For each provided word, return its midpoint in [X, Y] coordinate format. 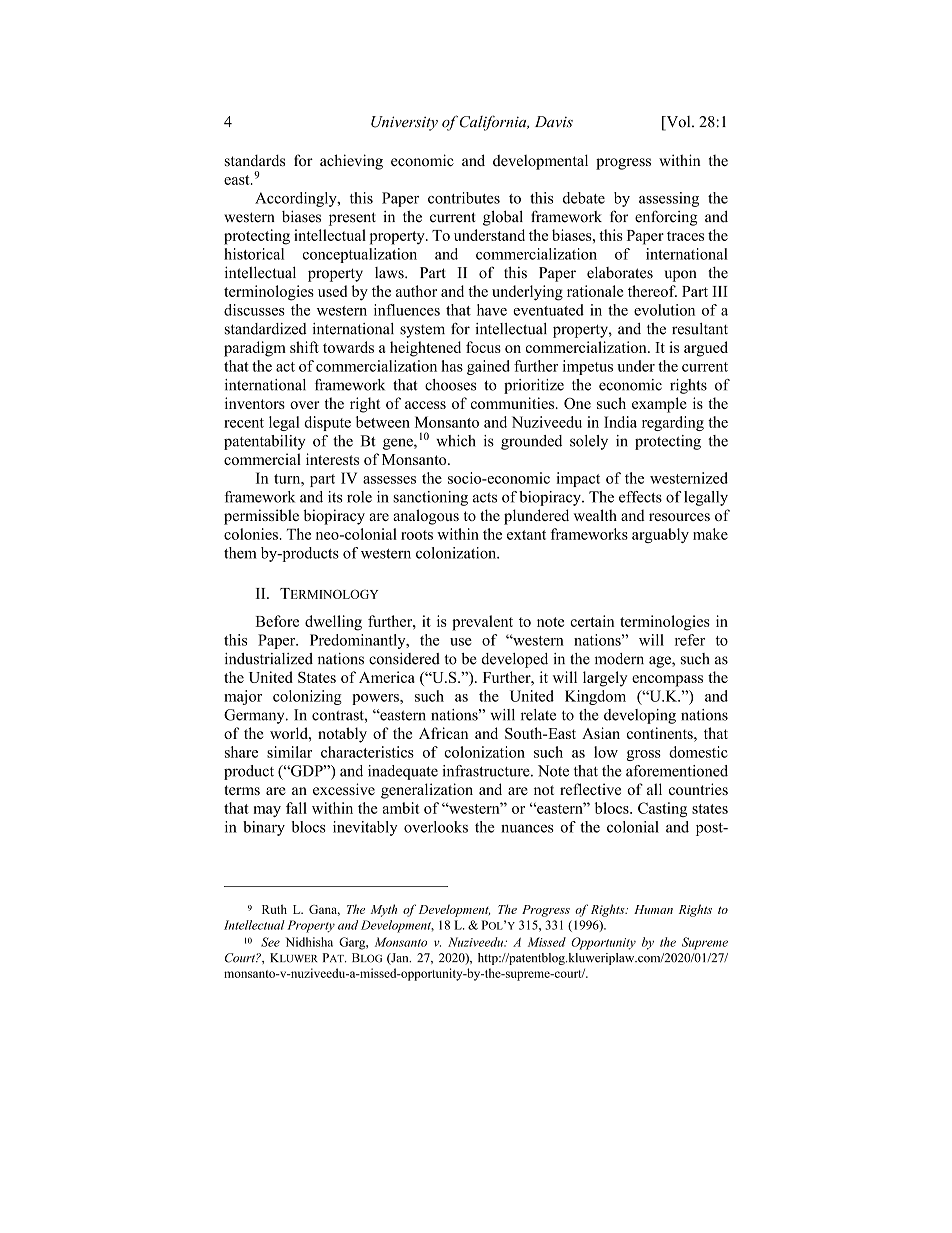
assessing [669, 199]
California [494, 123]
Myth [384, 910]
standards [255, 160]
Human [653, 909]
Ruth [274, 909]
